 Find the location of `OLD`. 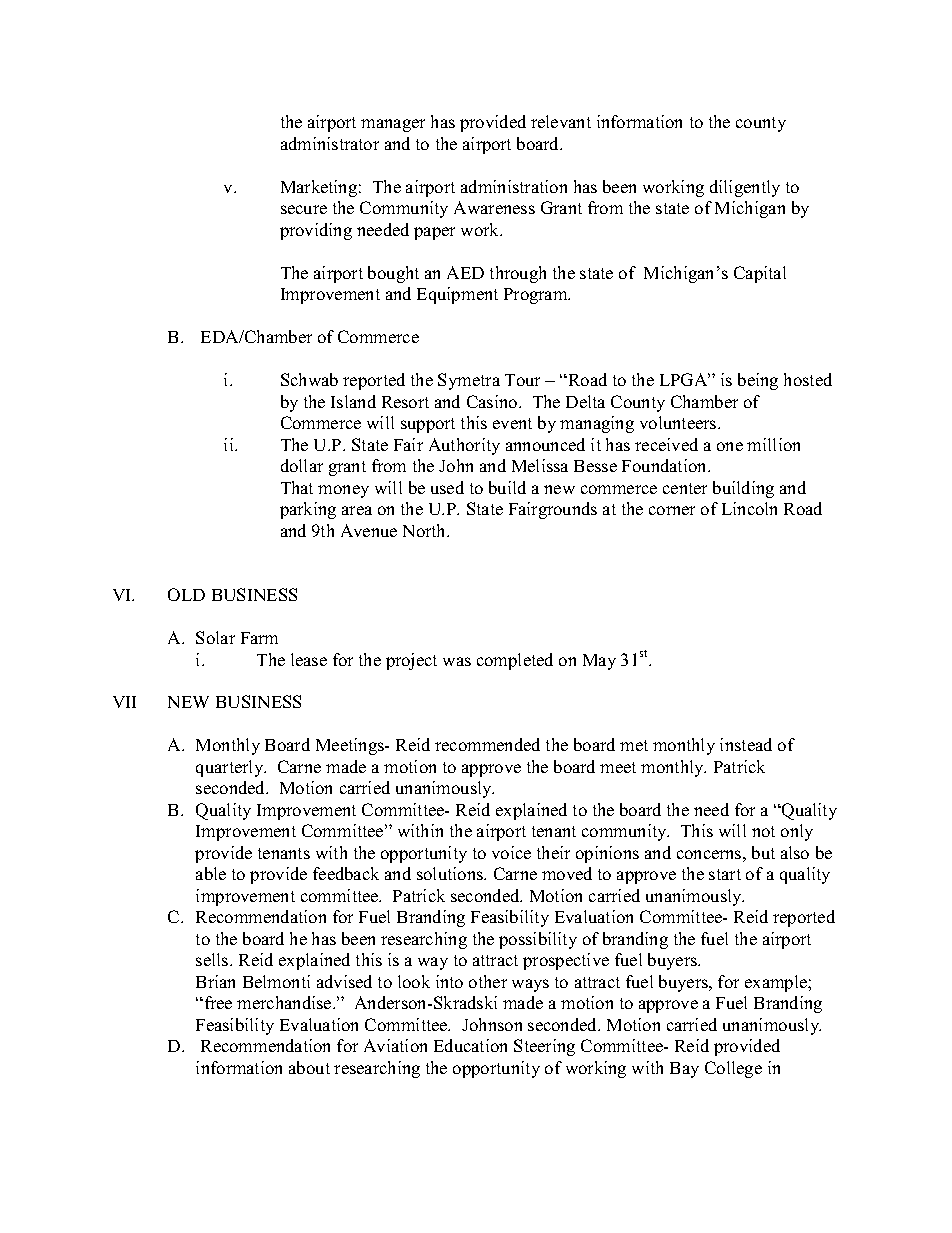

OLD is located at coordinates (186, 594).
